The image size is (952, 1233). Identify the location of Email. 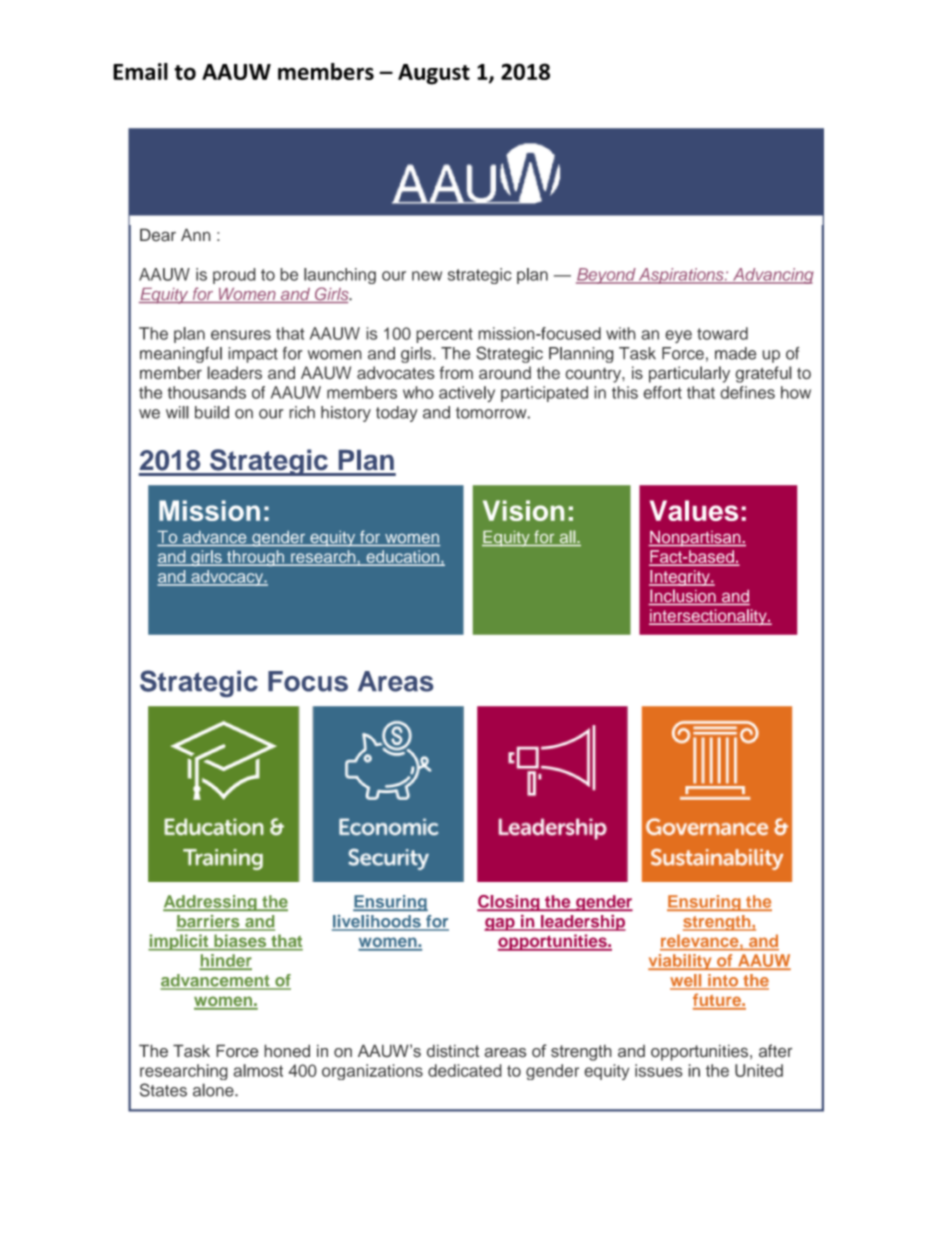
(140, 71).
